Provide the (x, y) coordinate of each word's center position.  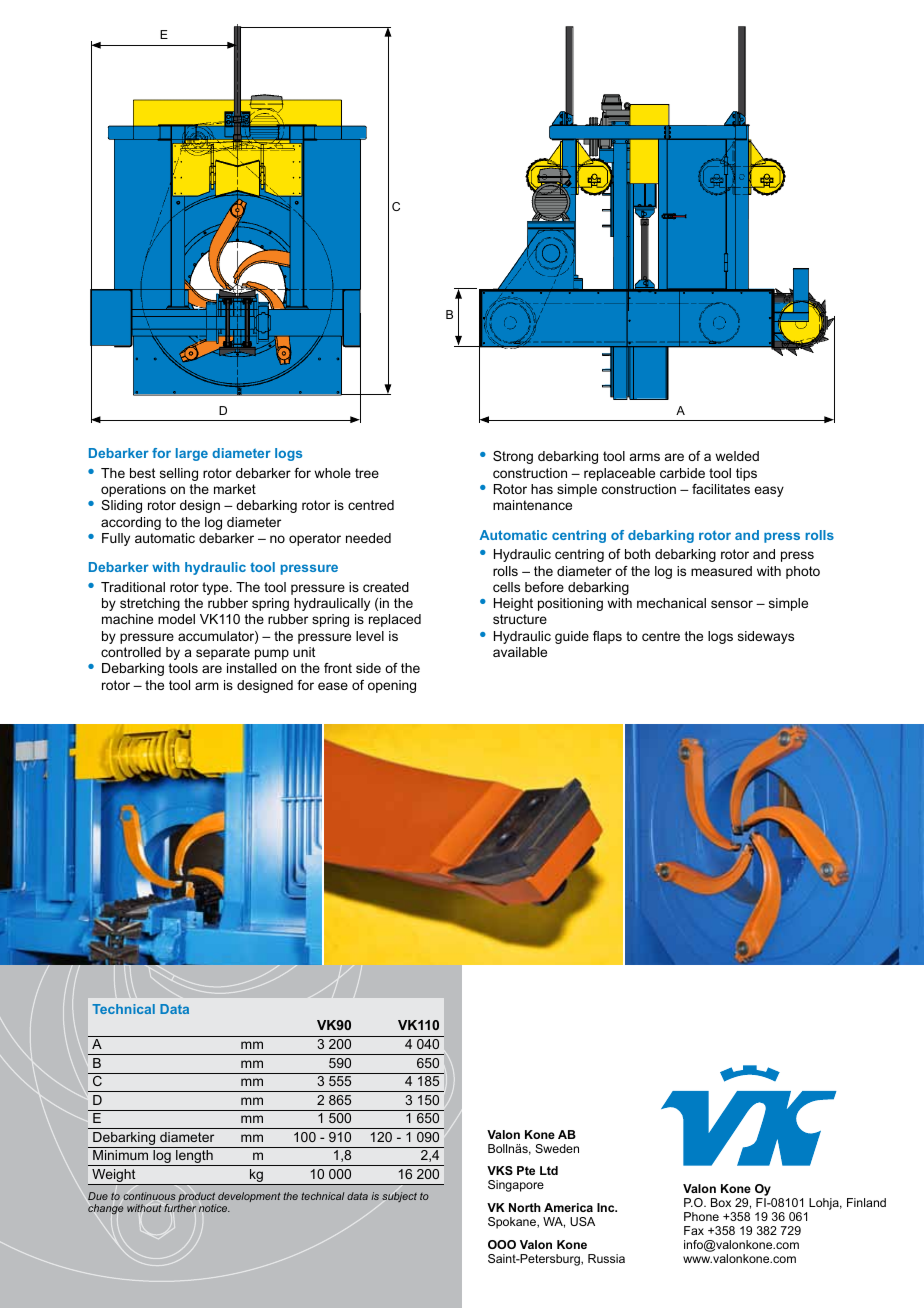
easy (769, 491)
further (180, 1208)
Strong (513, 457)
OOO (502, 1244)
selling (179, 474)
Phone (701, 1216)
